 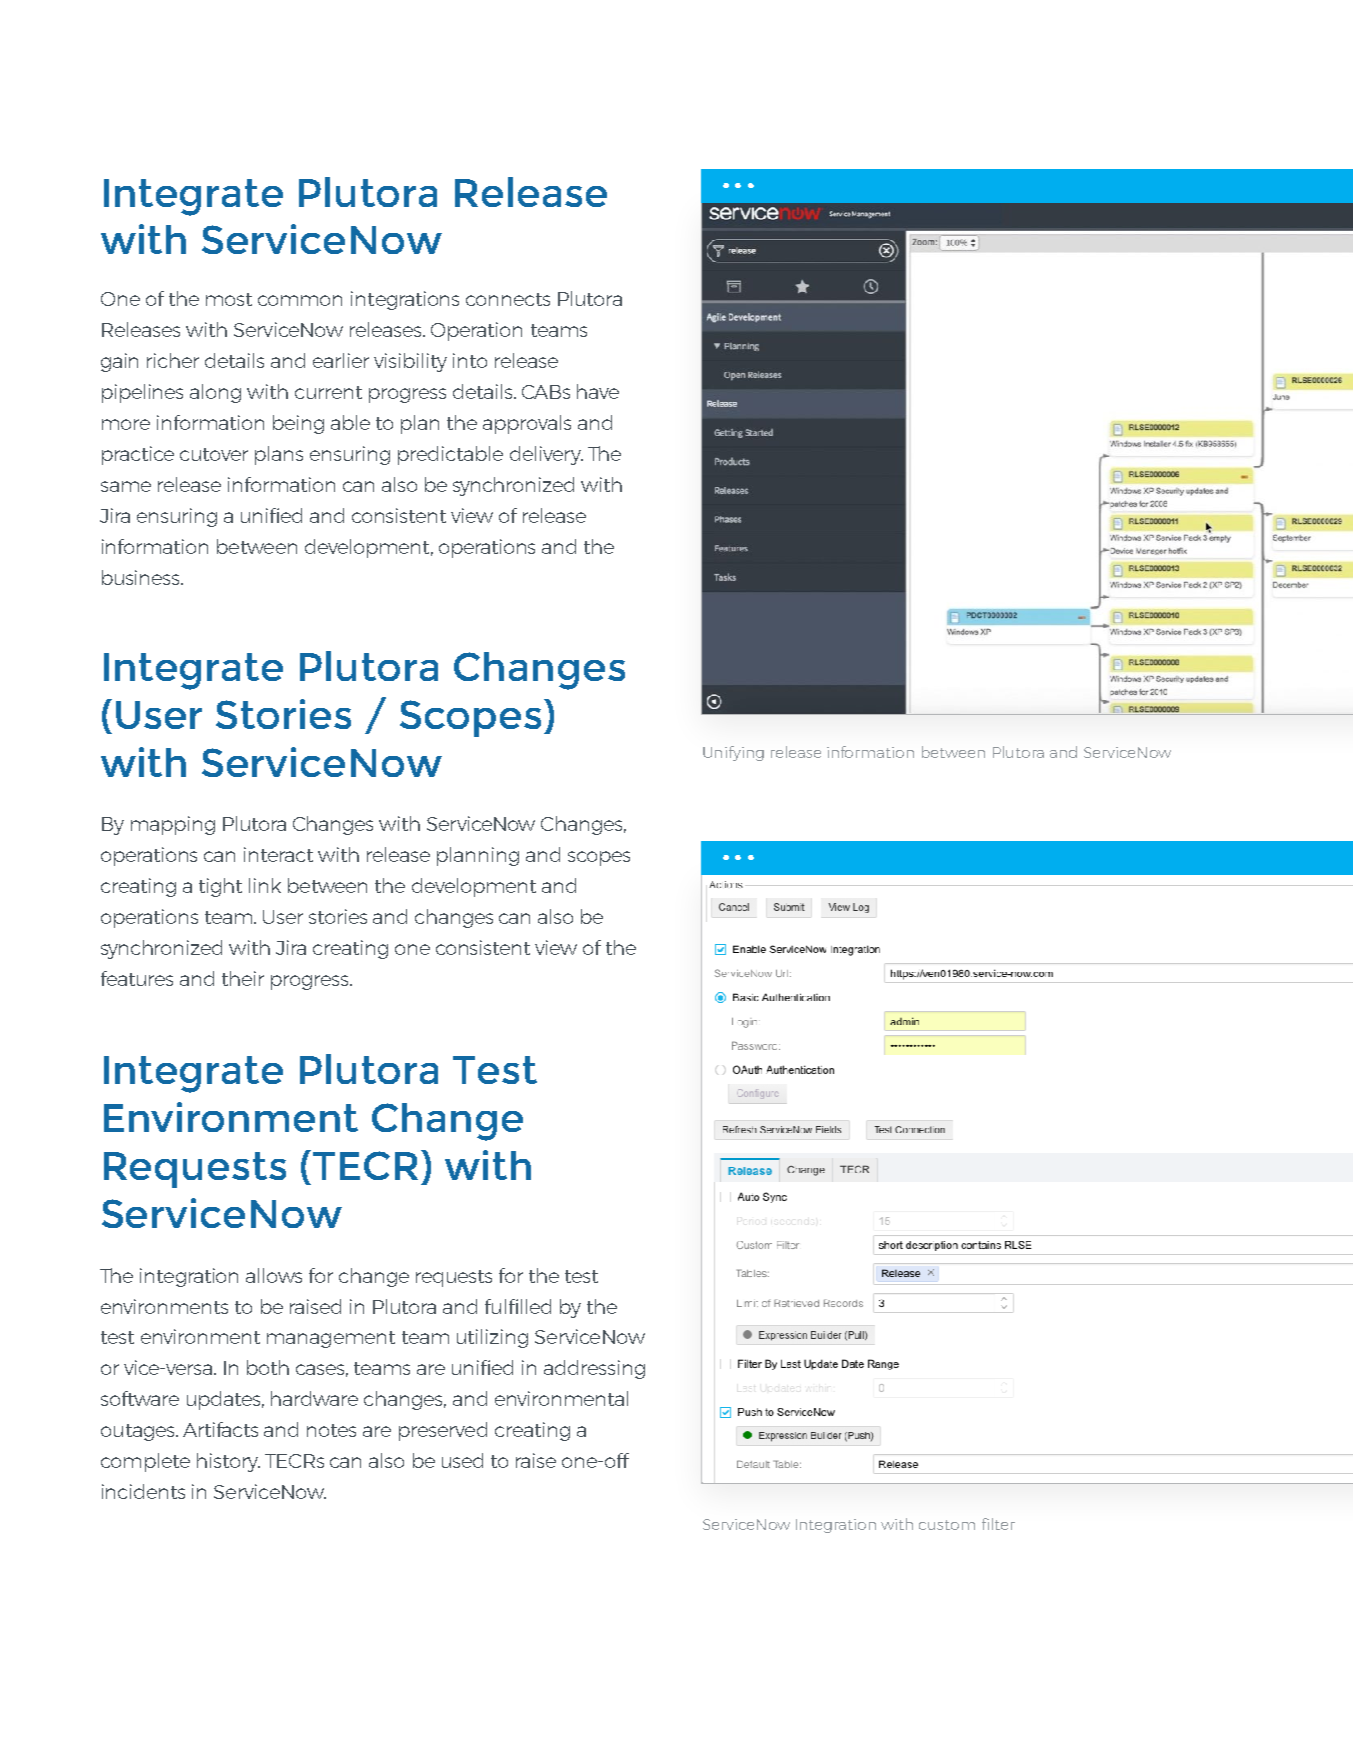 What do you see at coordinates (228, 1462) in the screenshot?
I see `history` at bounding box center [228, 1462].
